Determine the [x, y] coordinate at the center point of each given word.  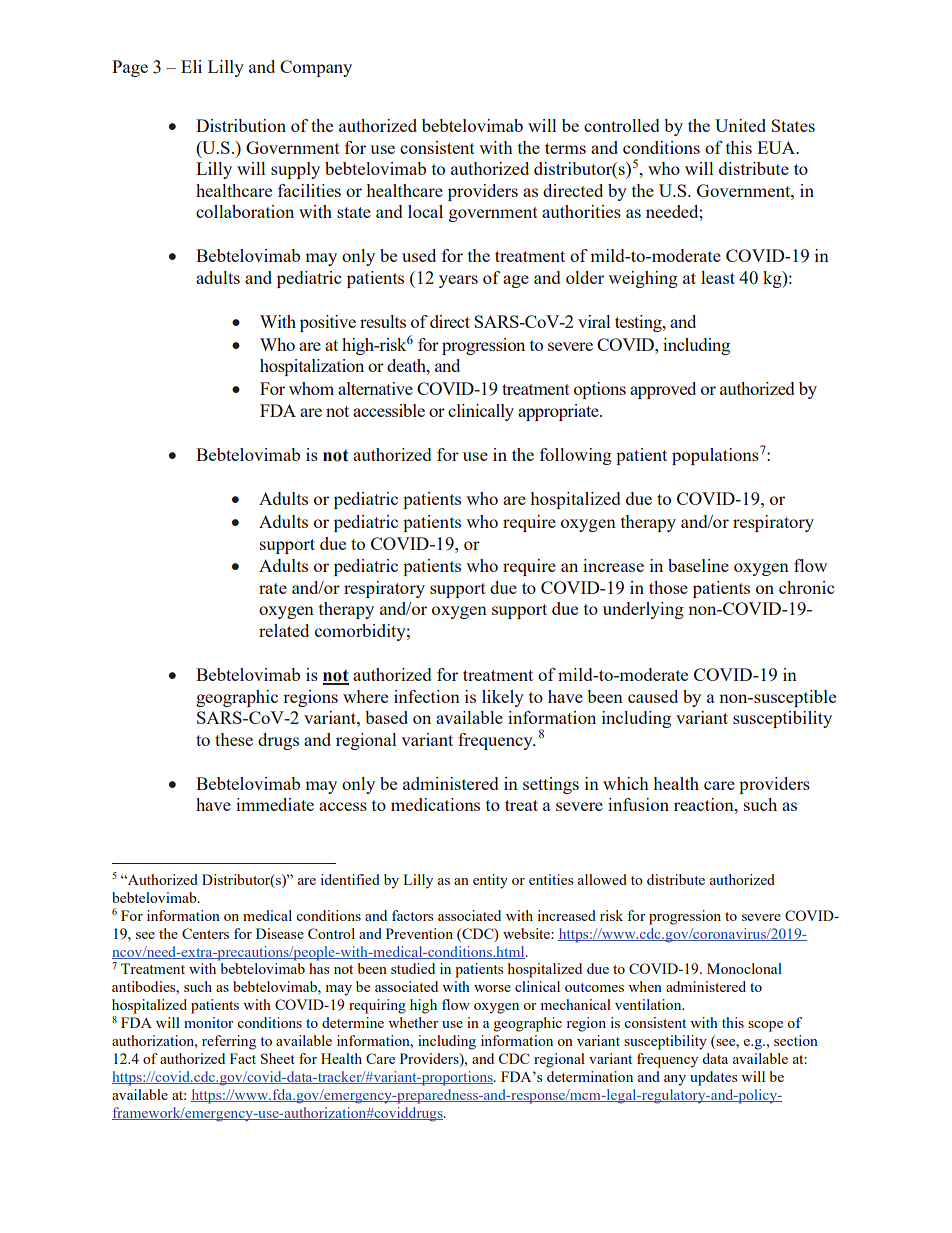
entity [490, 881]
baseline [698, 565]
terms [565, 148]
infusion [638, 804]
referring [229, 1042]
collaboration [245, 211]
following [576, 456]
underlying [643, 610]
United [740, 125]
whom [311, 388]
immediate [275, 804]
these [234, 739]
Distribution [241, 125]
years [458, 281]
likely [503, 698]
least [718, 277]
